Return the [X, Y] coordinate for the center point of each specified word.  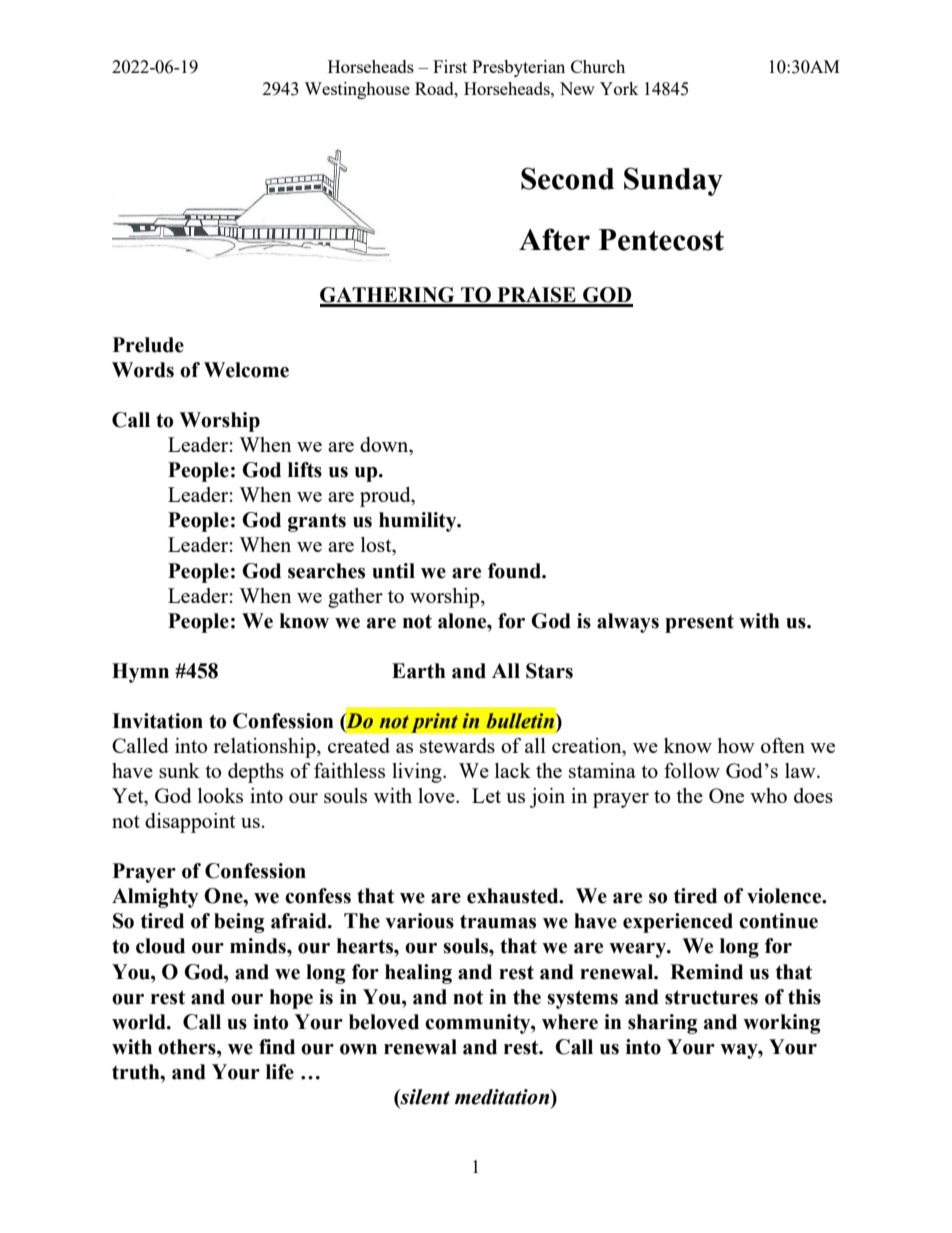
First [450, 66]
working [782, 1024]
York [619, 88]
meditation [503, 1097]
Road [435, 88]
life [280, 1072]
